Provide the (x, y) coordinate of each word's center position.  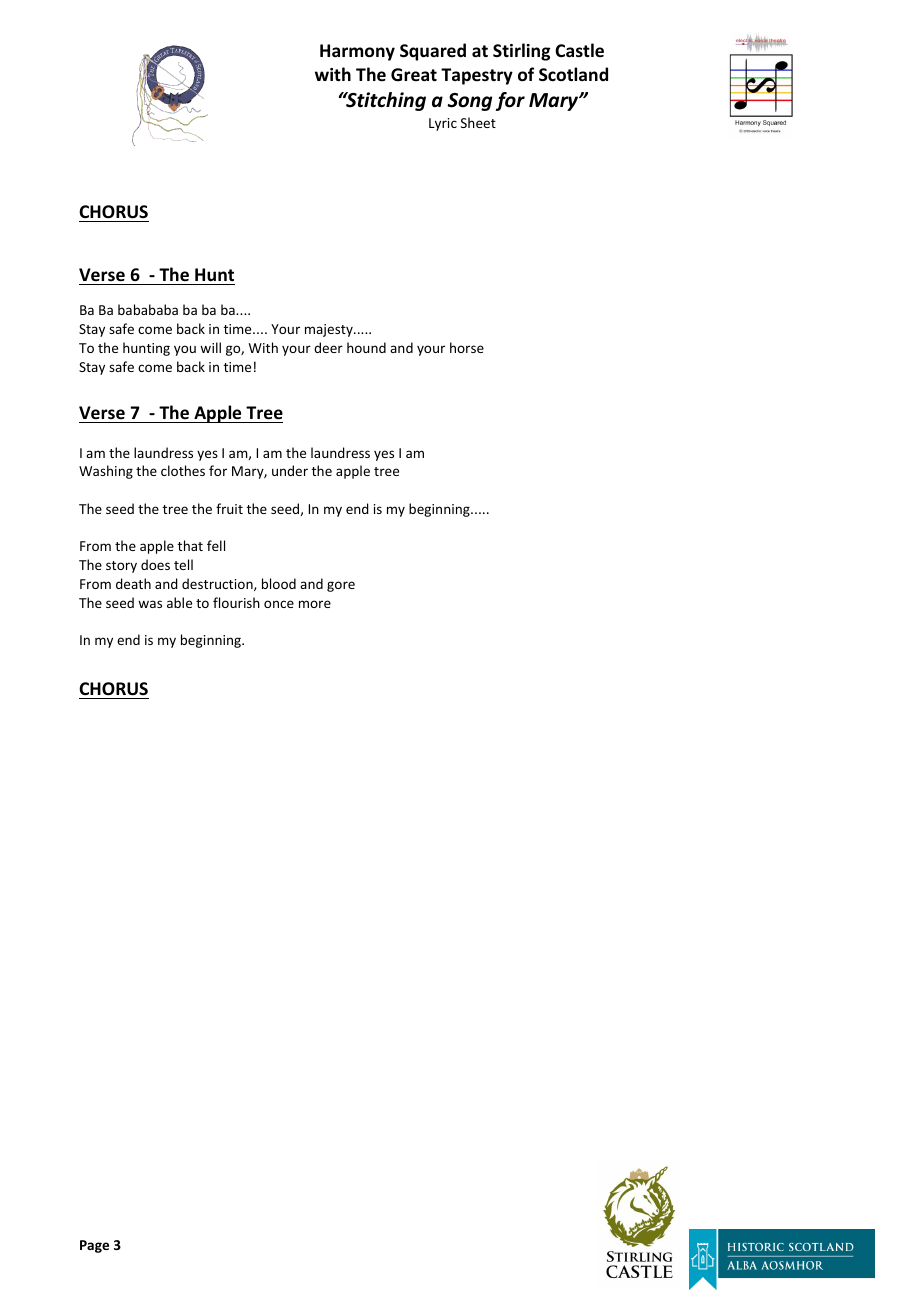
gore (341, 586)
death (133, 583)
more (315, 604)
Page (94, 1246)
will (210, 347)
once (279, 604)
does (155, 564)
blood (279, 583)
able (179, 602)
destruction (218, 584)
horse (467, 347)
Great (414, 75)
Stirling (521, 52)
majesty (330, 330)
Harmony (357, 52)
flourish (236, 602)
